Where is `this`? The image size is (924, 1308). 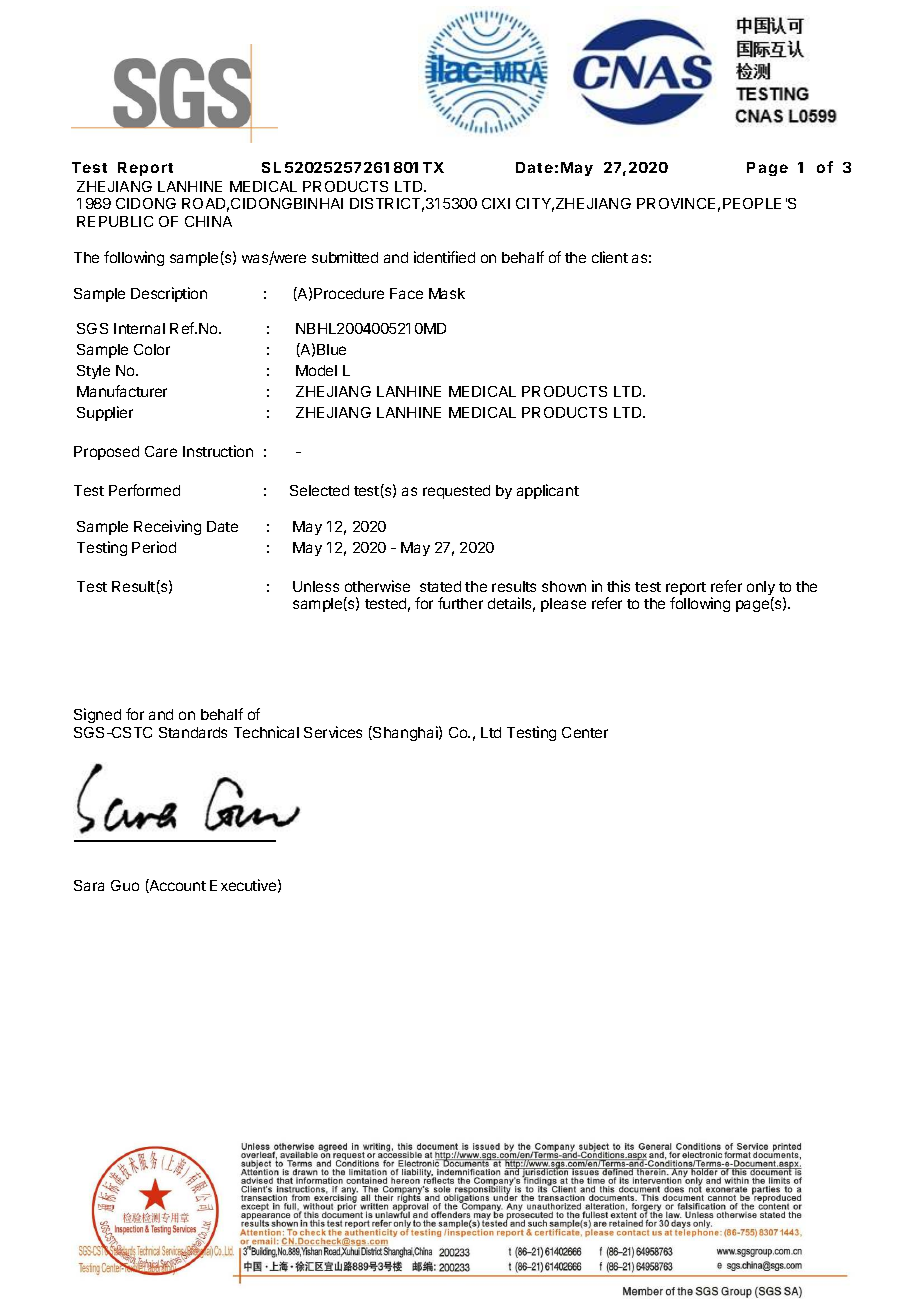 this is located at coordinates (618, 586).
